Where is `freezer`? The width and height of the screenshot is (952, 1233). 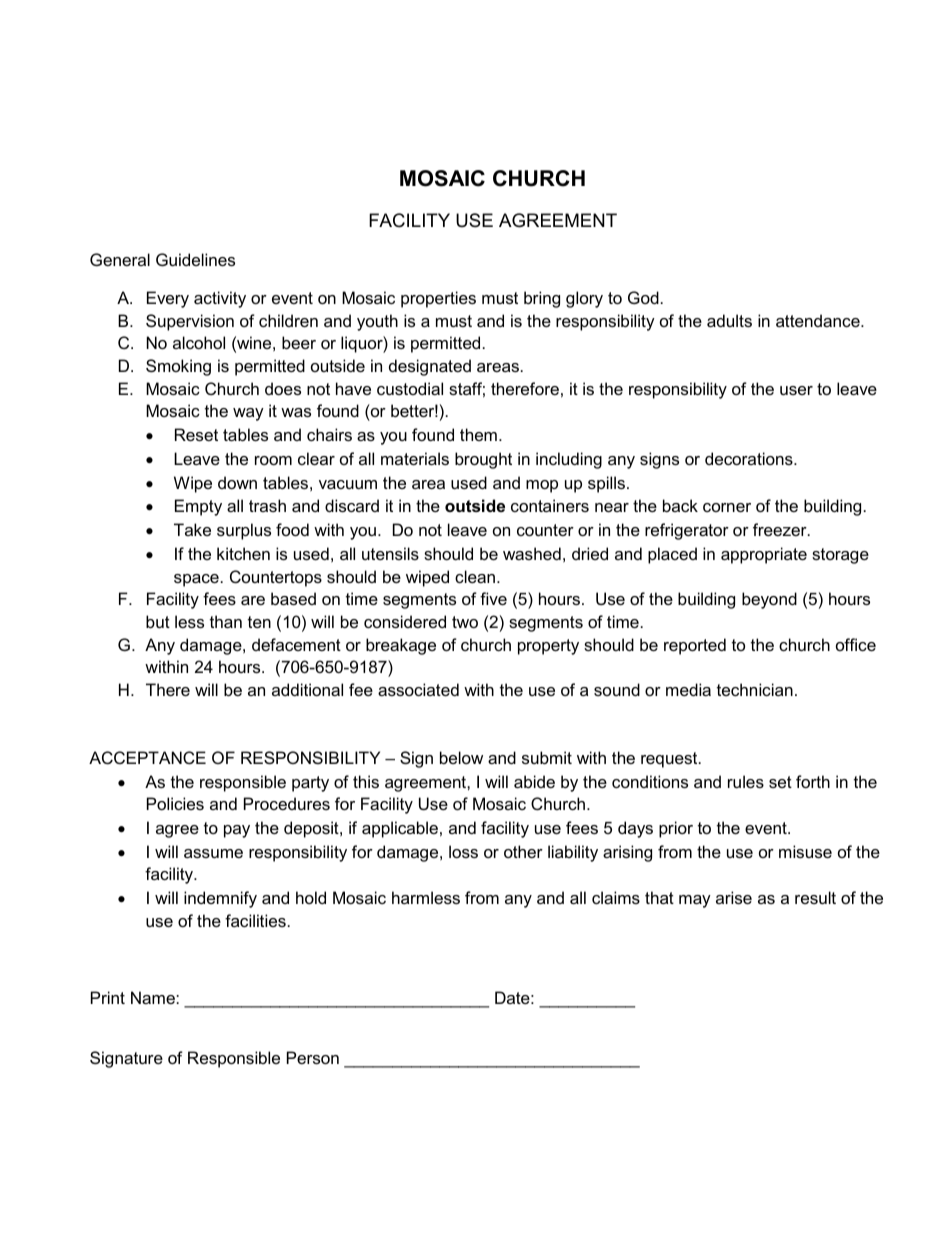 freezer is located at coordinates (781, 529).
